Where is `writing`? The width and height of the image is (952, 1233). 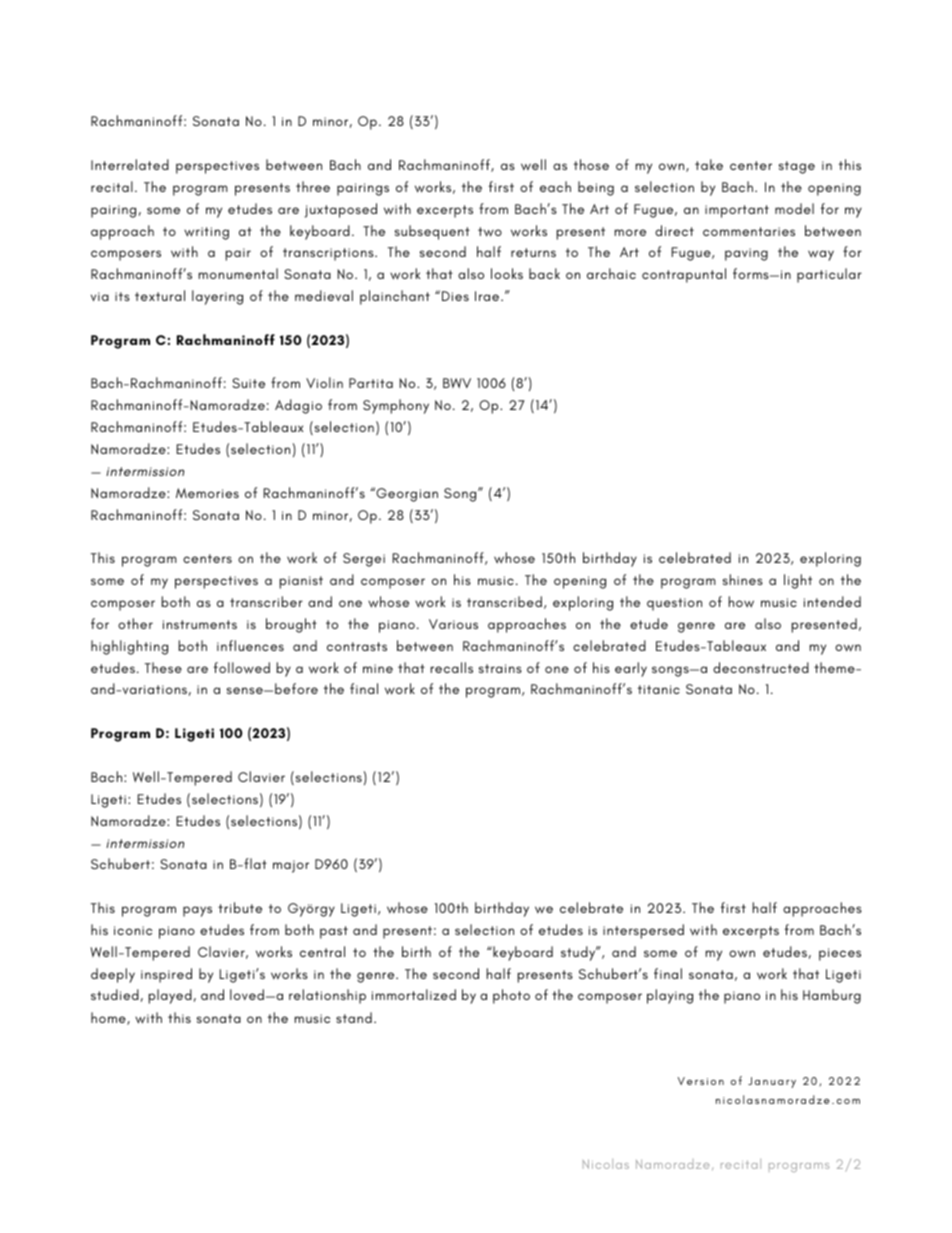 writing is located at coordinates (206, 233).
